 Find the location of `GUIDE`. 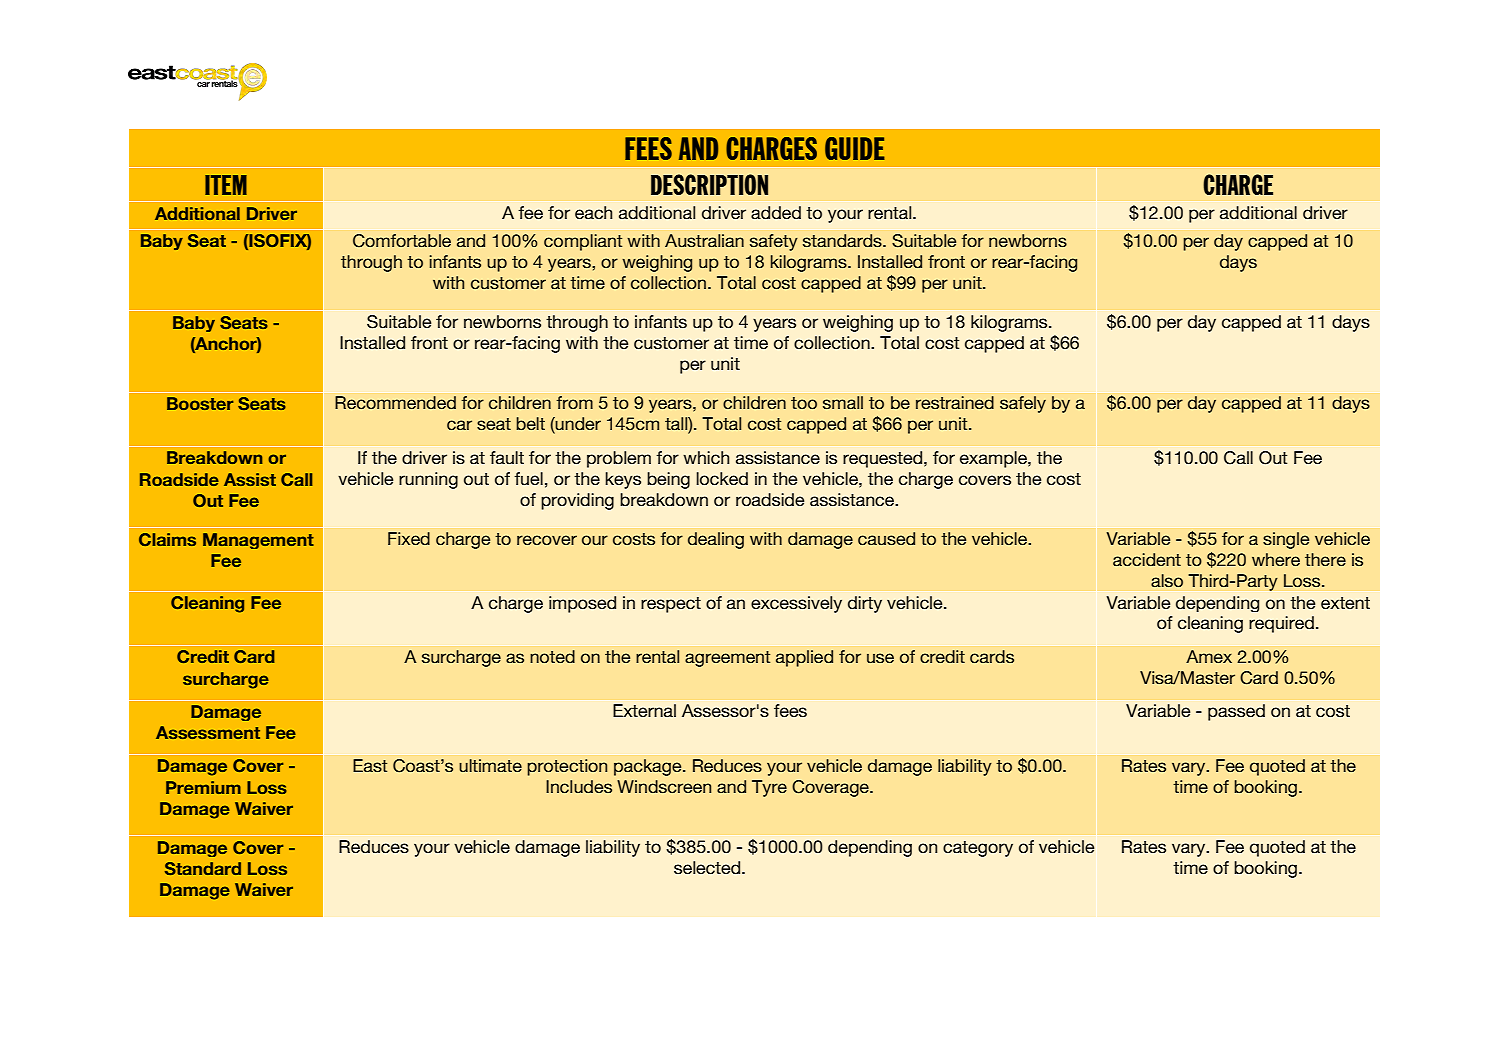

GUIDE is located at coordinates (855, 148).
